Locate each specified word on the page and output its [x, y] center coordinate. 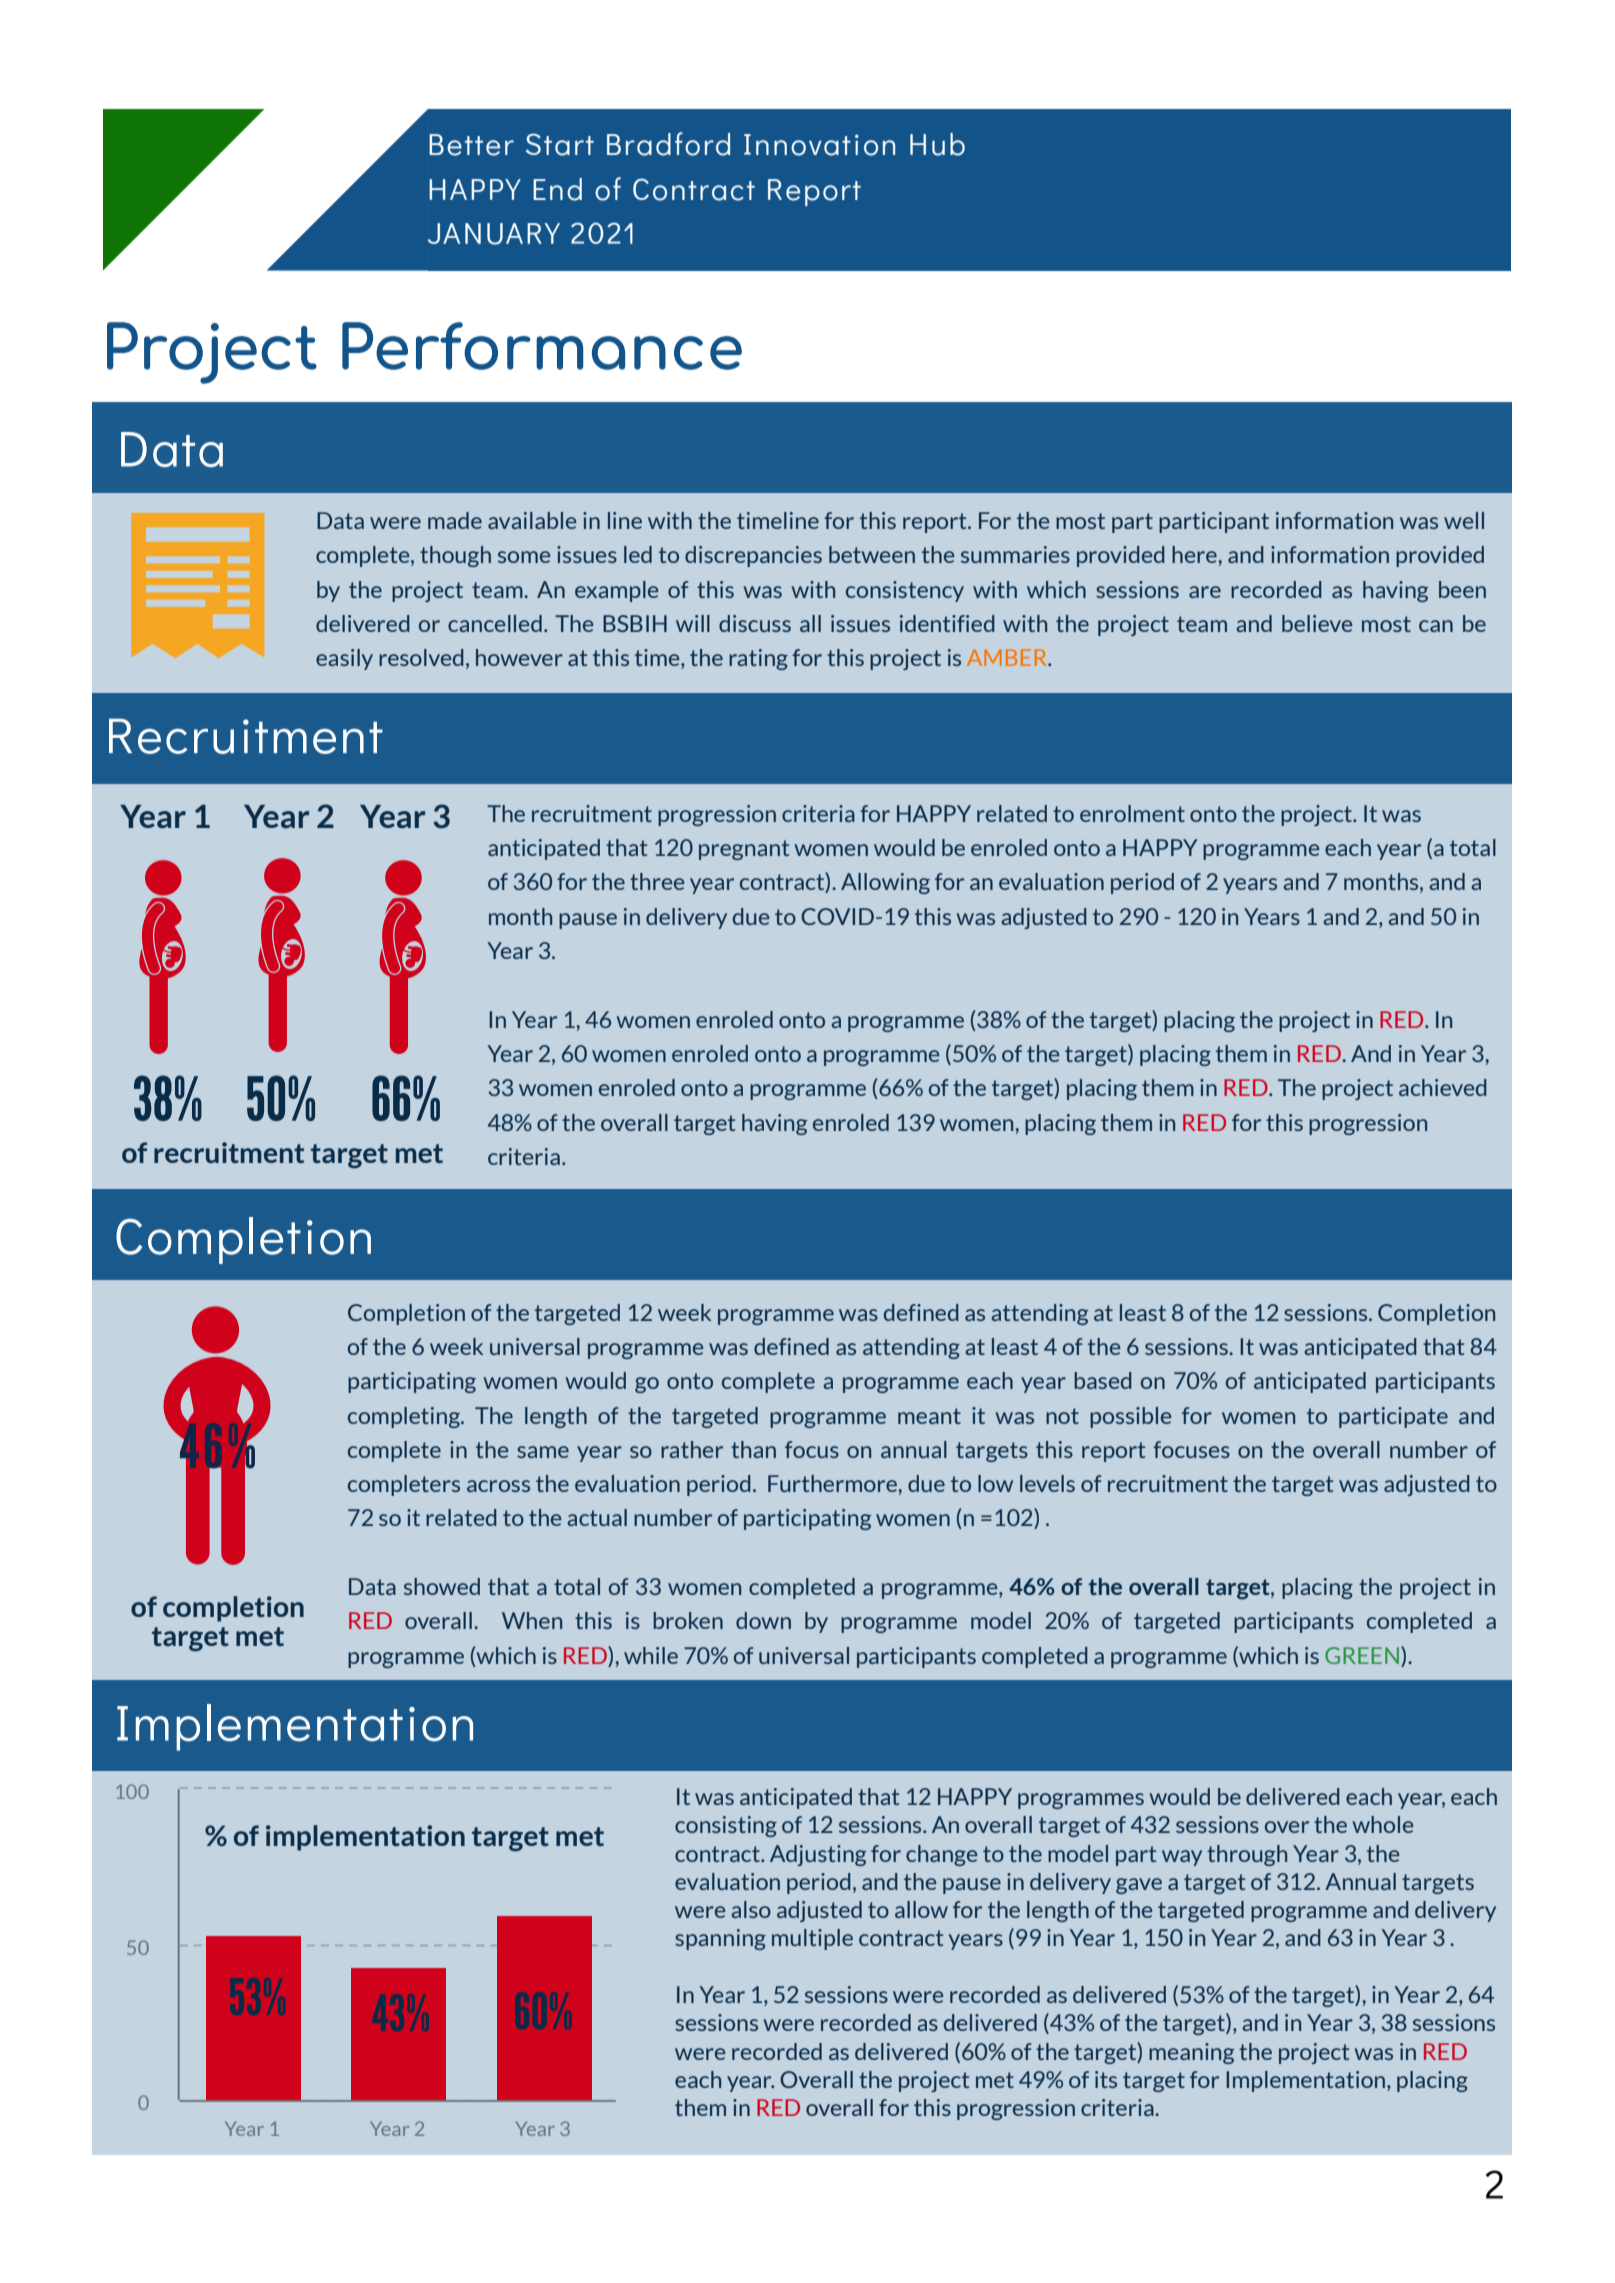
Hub [937, 144]
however [519, 657]
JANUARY [494, 234]
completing [405, 1417]
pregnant [744, 850]
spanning [720, 1939]
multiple [812, 1939]
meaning [1191, 2053]
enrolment [1132, 813]
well [1464, 520]
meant [929, 1416]
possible [1131, 1417]
